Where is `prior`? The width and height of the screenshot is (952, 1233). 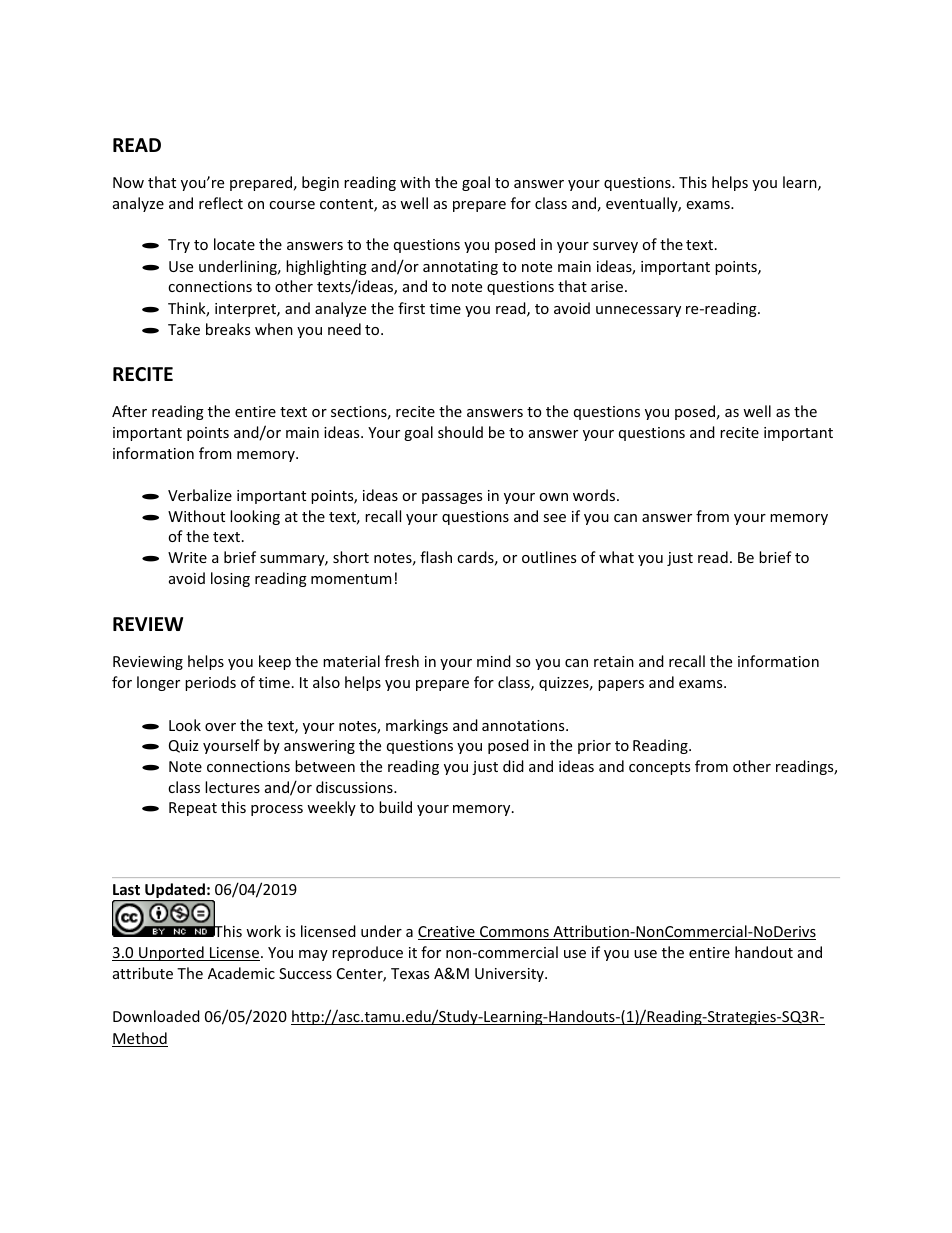 prior is located at coordinates (594, 747).
